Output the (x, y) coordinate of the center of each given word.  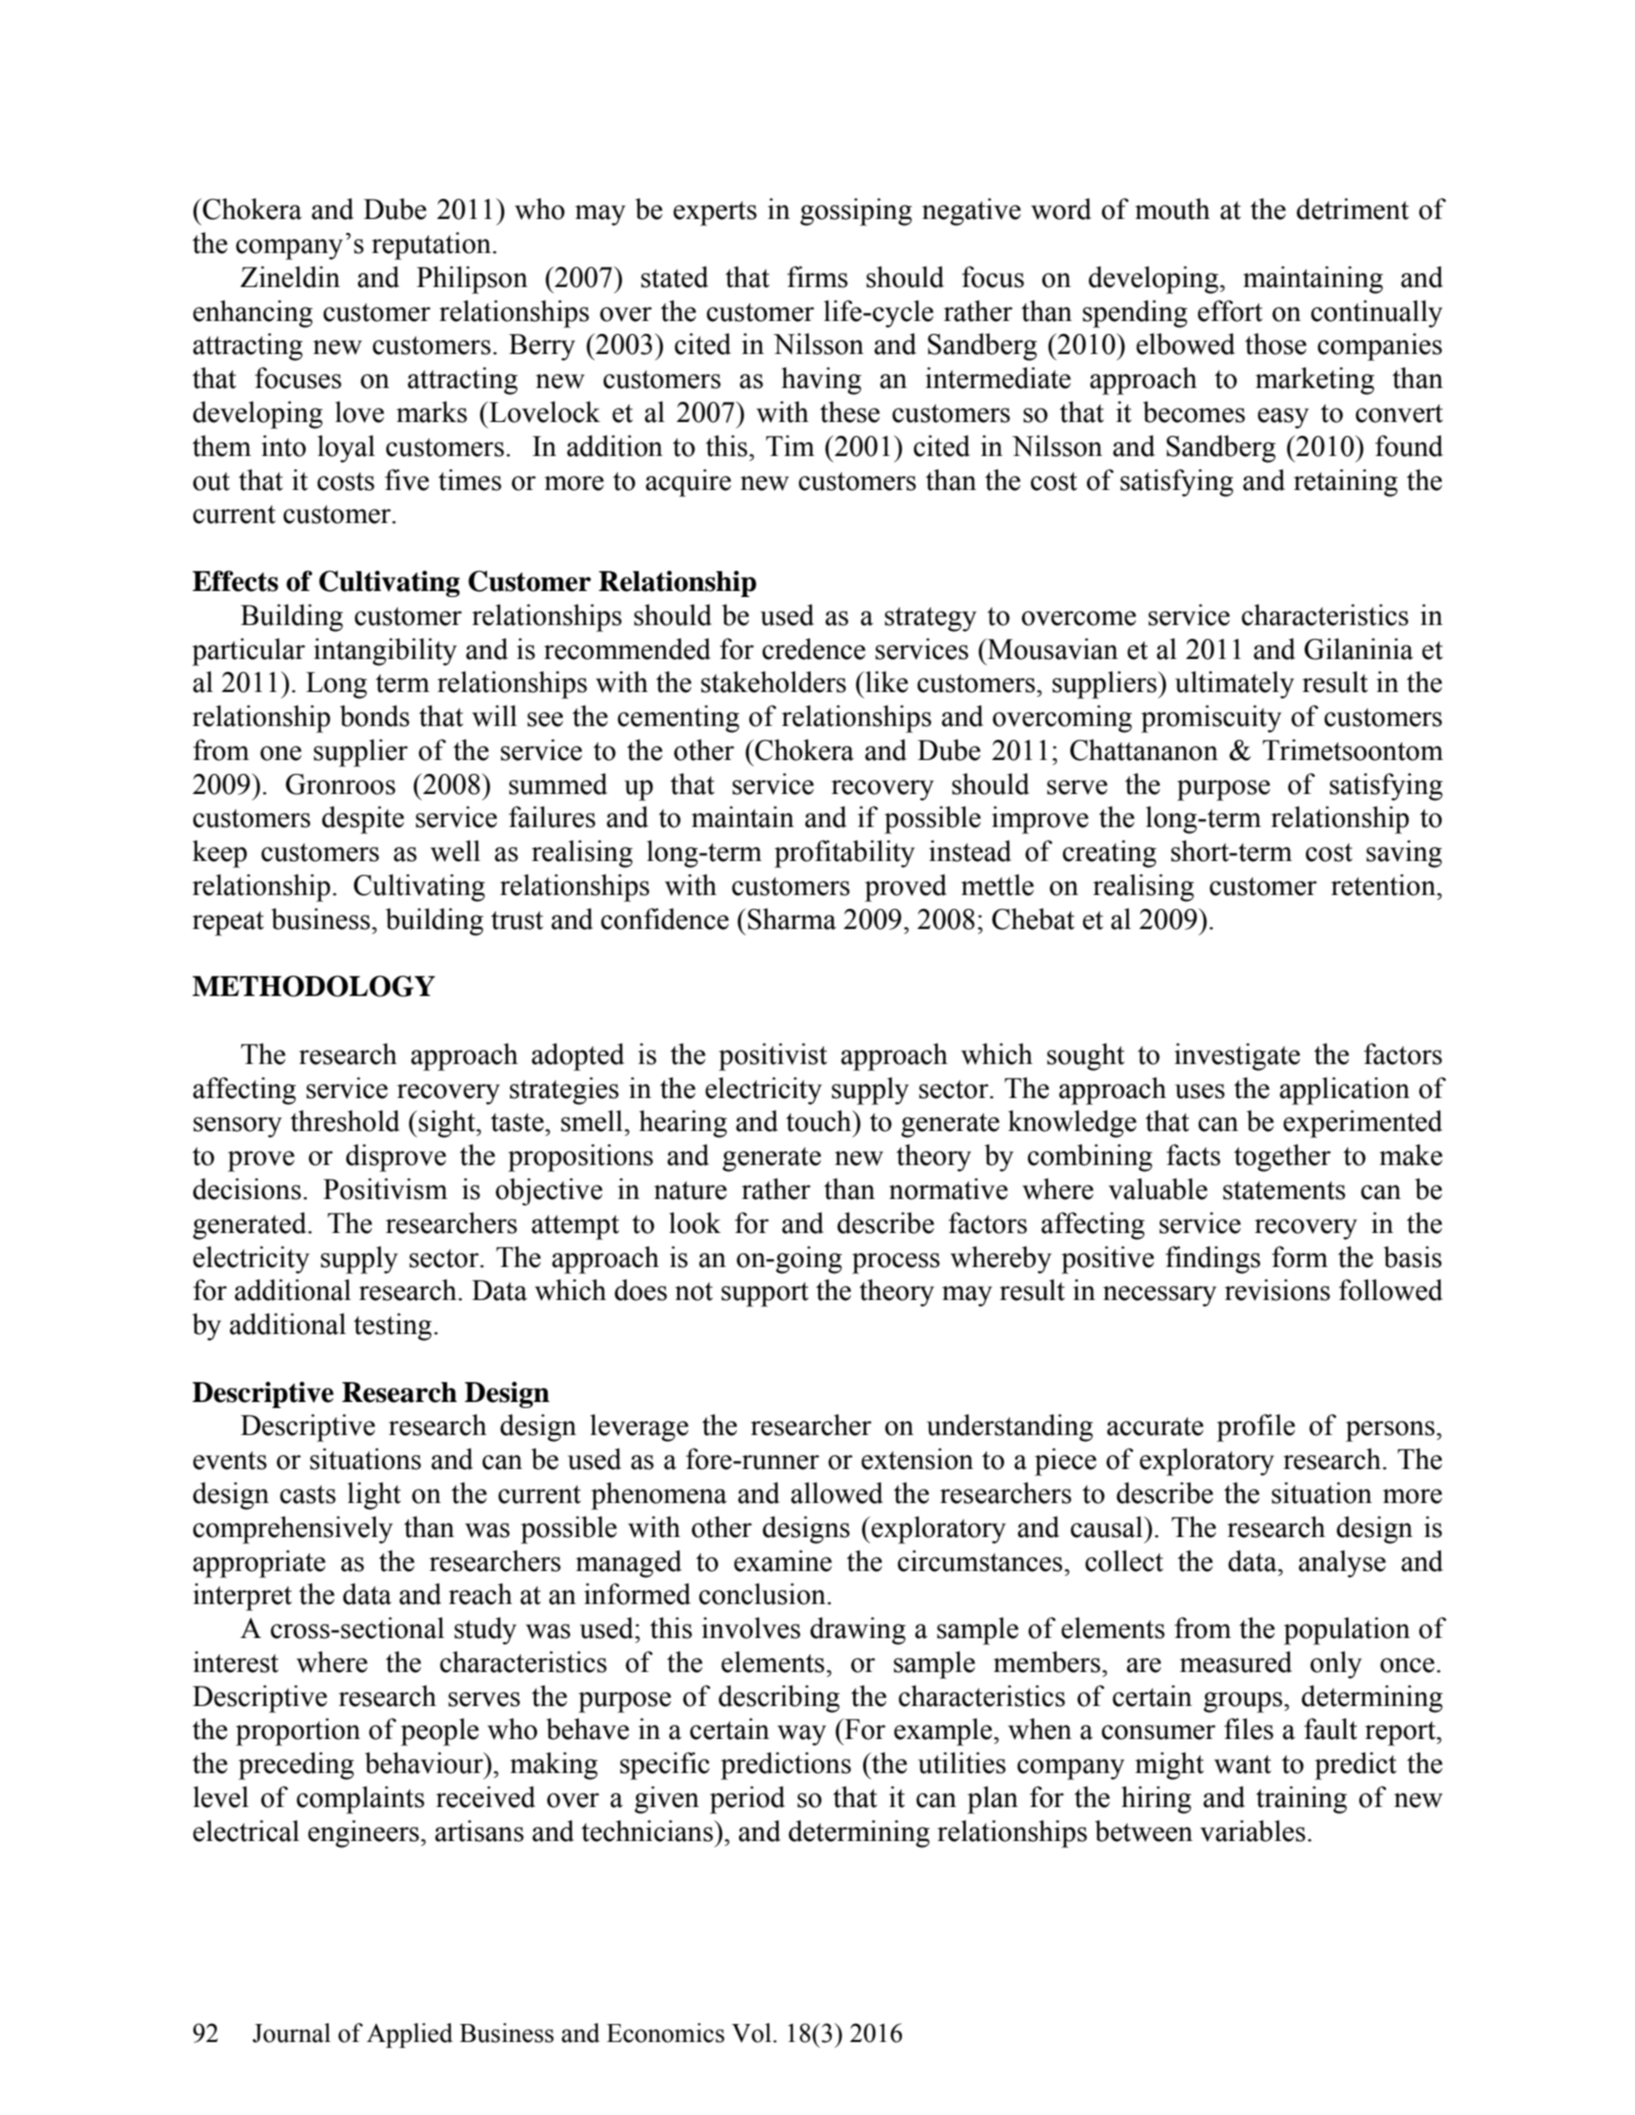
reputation (431, 246)
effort (1230, 311)
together (1282, 1158)
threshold (345, 1121)
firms (817, 277)
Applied (410, 2035)
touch (820, 1121)
